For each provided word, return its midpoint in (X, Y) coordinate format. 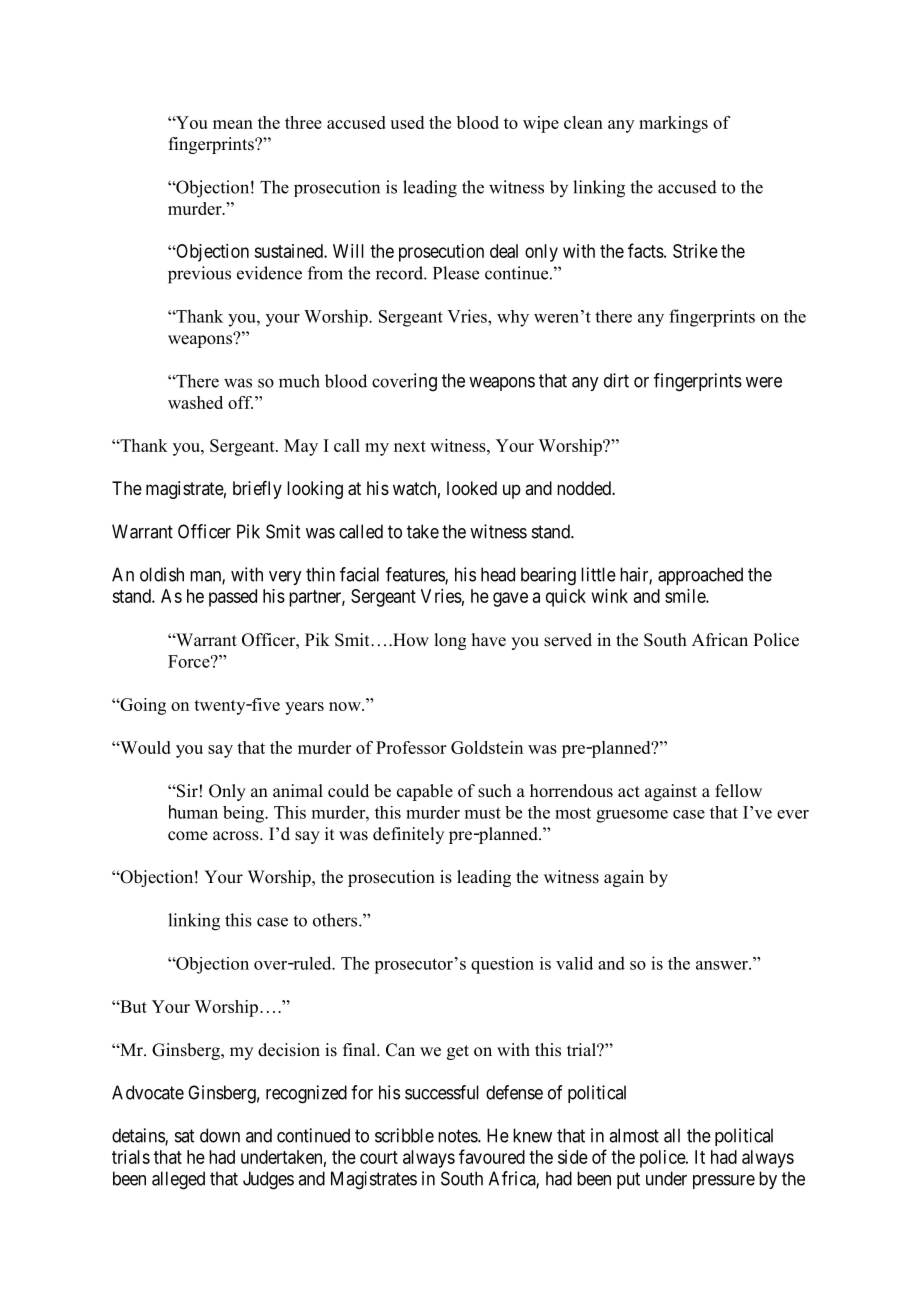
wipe (541, 124)
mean (233, 124)
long (450, 641)
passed (233, 598)
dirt (616, 380)
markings (673, 124)
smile (686, 596)
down (220, 1135)
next (410, 446)
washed (195, 402)
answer (723, 965)
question (502, 965)
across (237, 836)
